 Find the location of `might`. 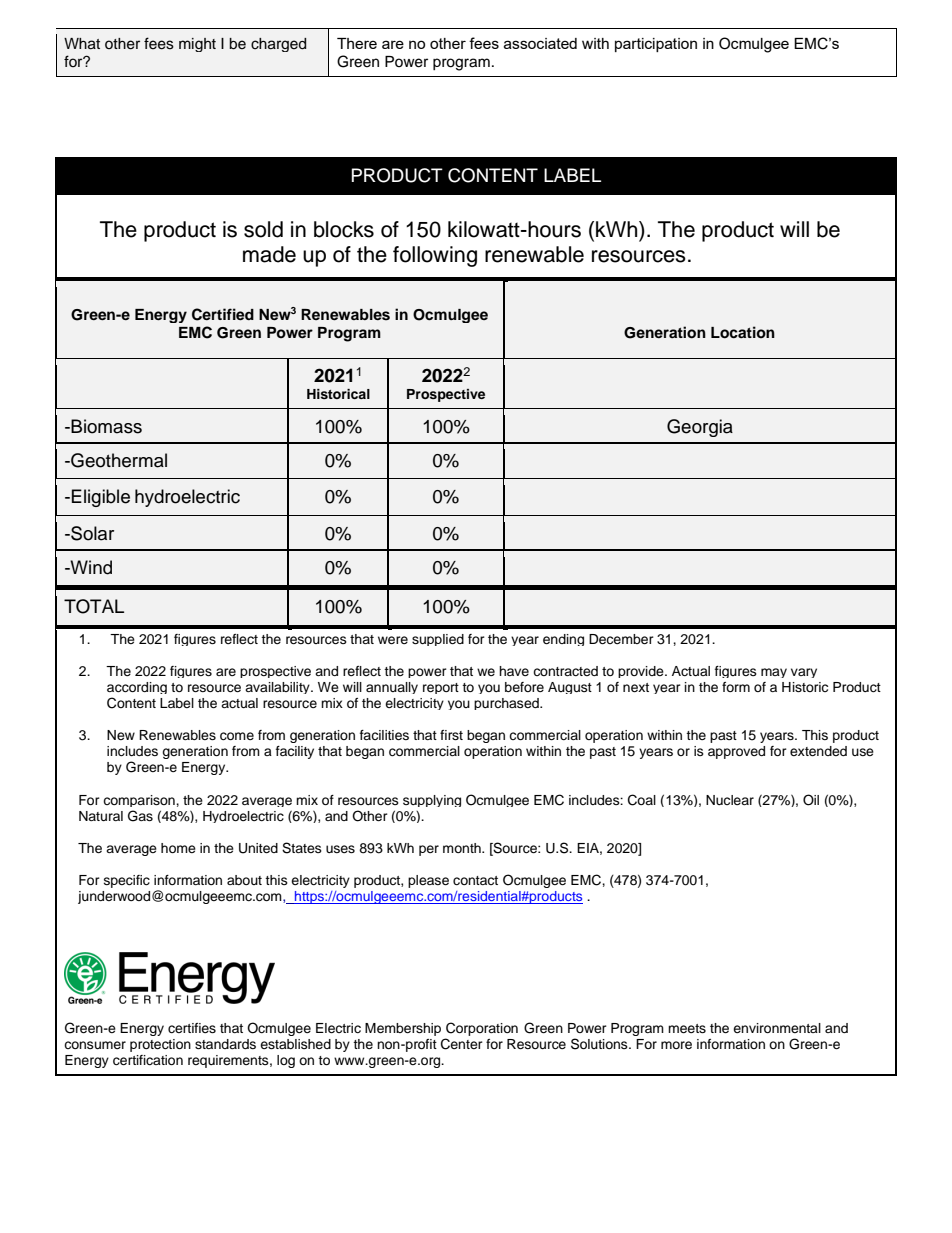

might is located at coordinates (197, 45).
